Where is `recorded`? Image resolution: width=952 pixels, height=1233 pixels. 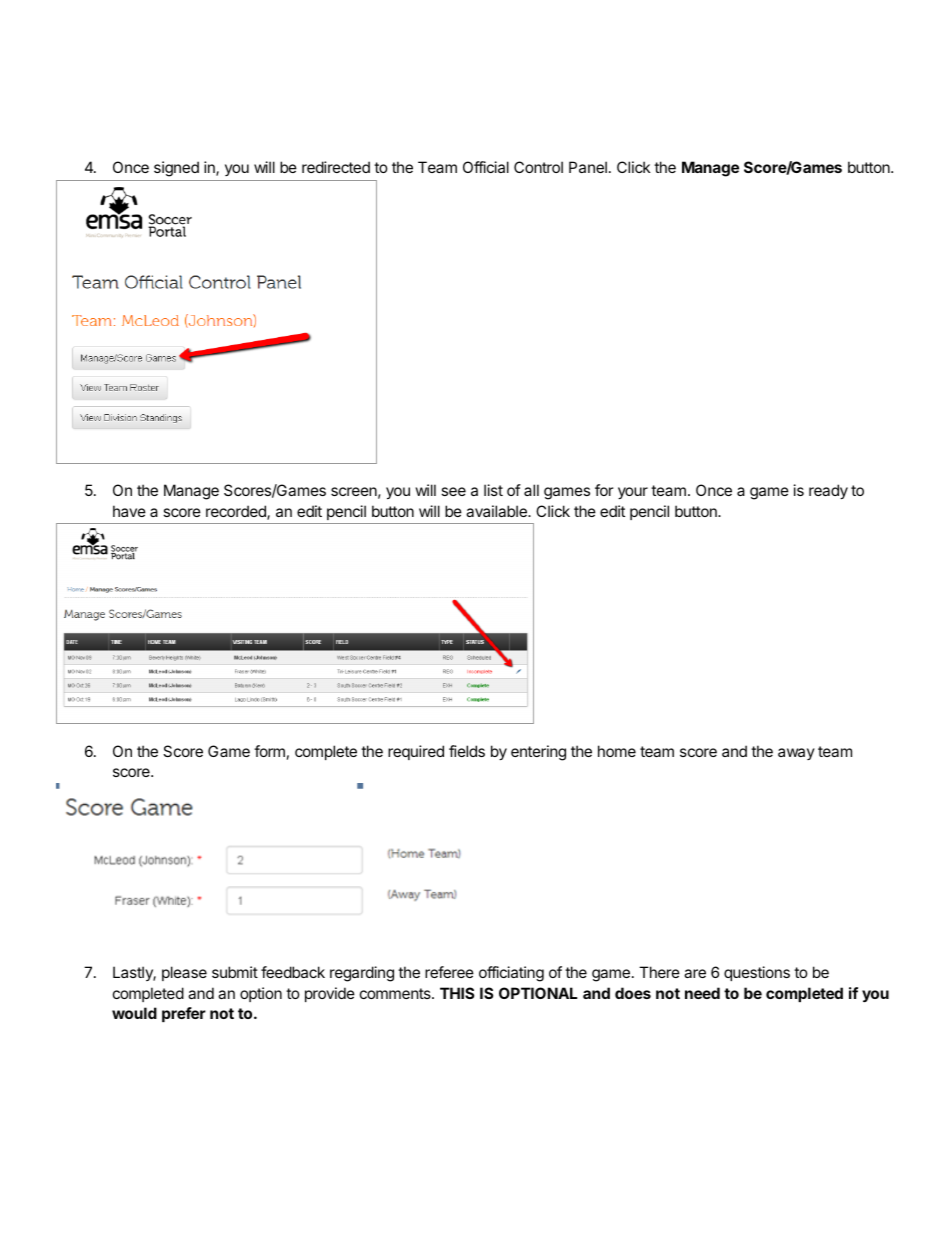 recorded is located at coordinates (237, 512).
